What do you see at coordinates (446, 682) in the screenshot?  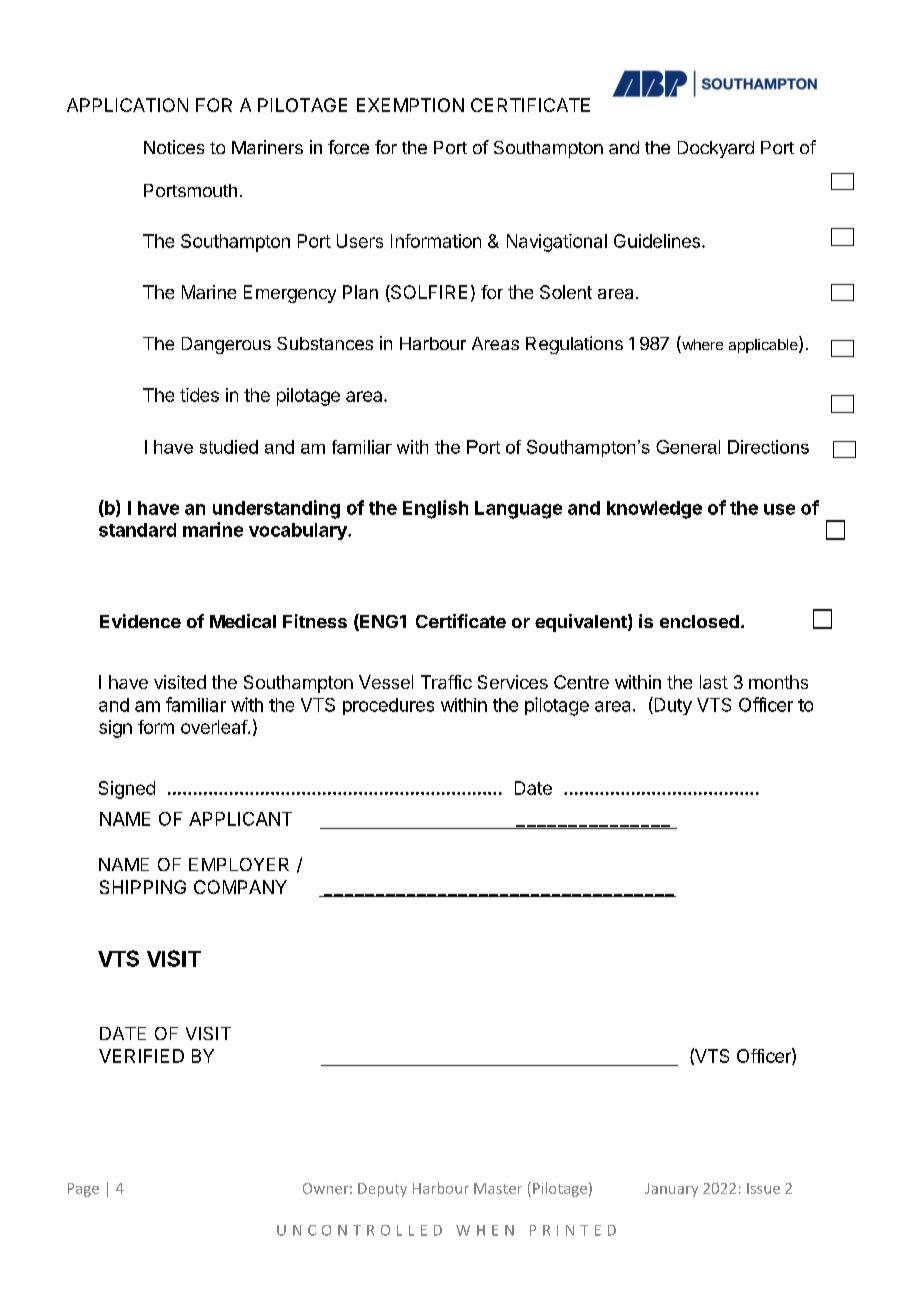 I see `Traffic` at bounding box center [446, 682].
